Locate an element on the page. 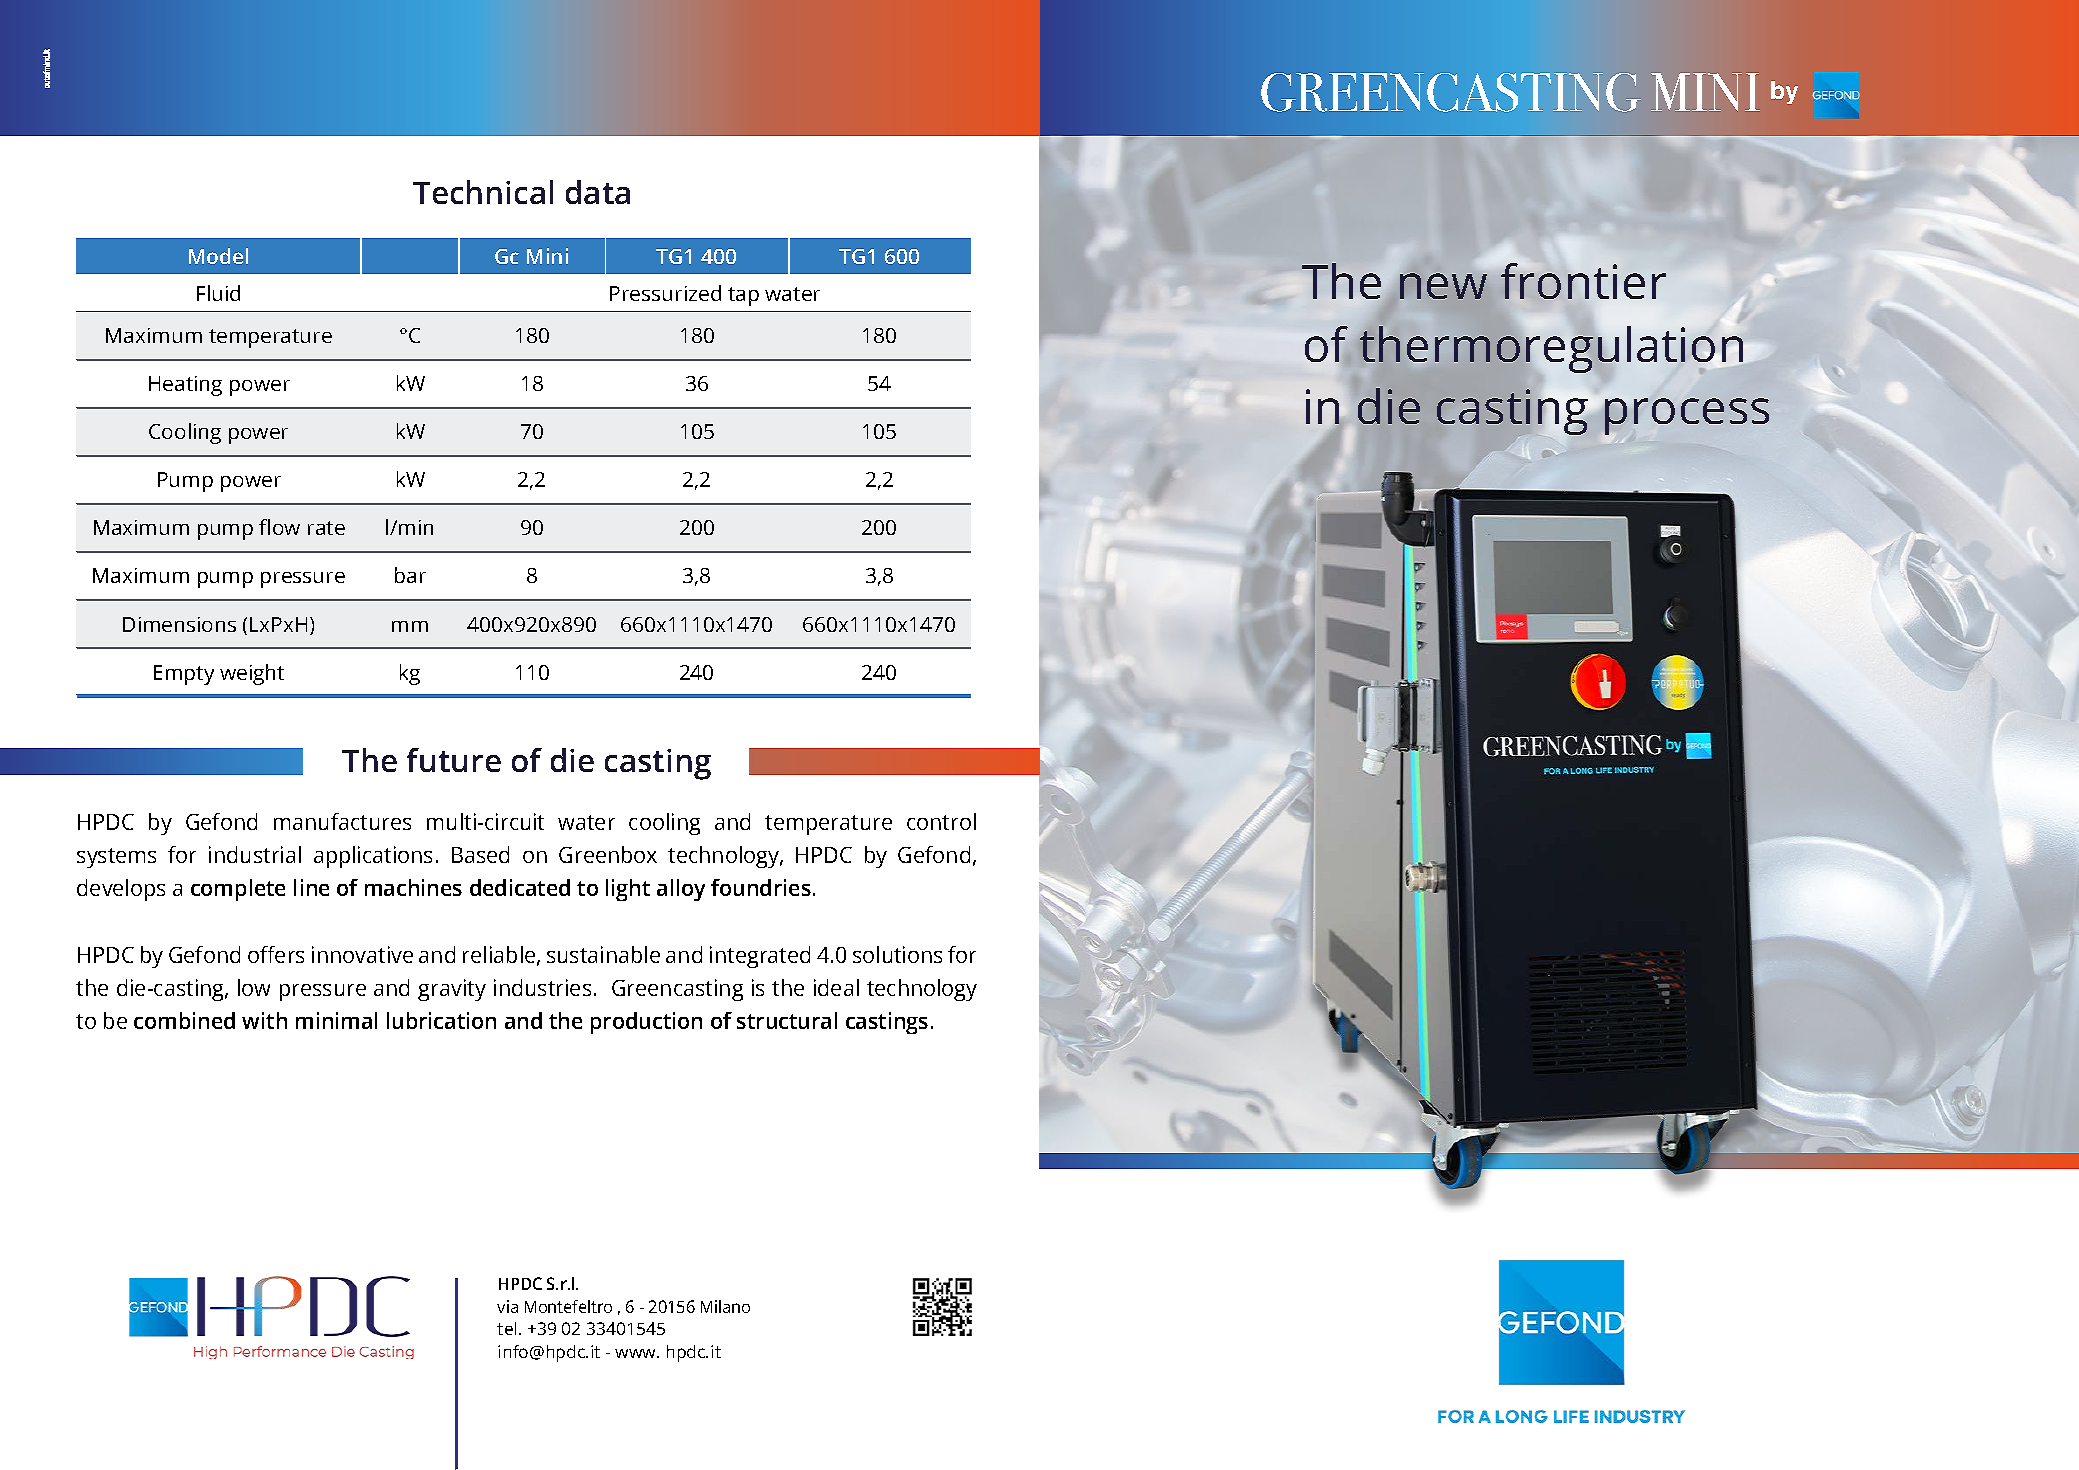 This document has width=2079, height=1470. manufactures is located at coordinates (342, 821).
